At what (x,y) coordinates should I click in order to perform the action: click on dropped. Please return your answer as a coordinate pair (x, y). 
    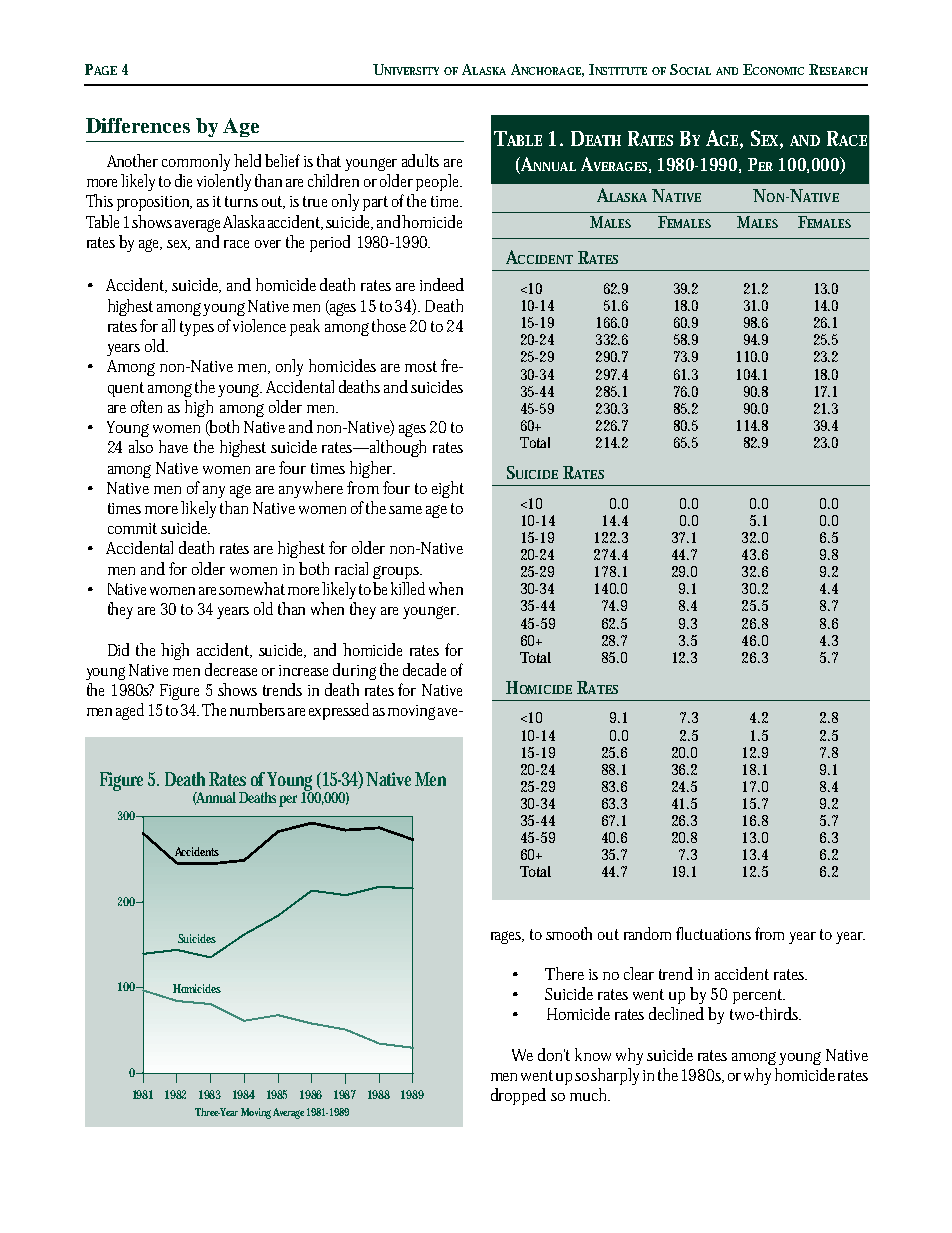
    Looking at the image, I should click on (518, 1096).
